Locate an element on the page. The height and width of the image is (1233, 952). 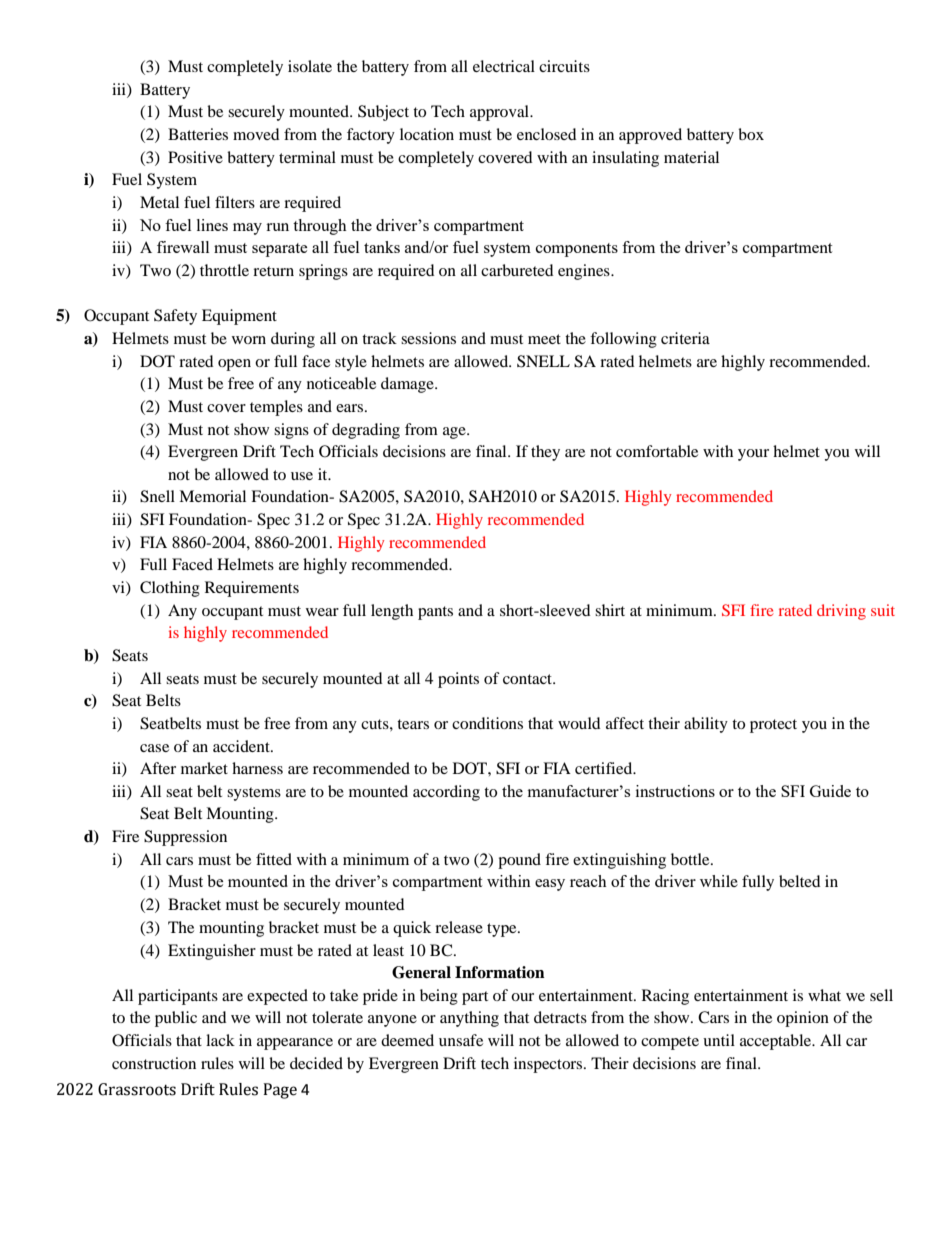
protect is located at coordinates (773, 726).
